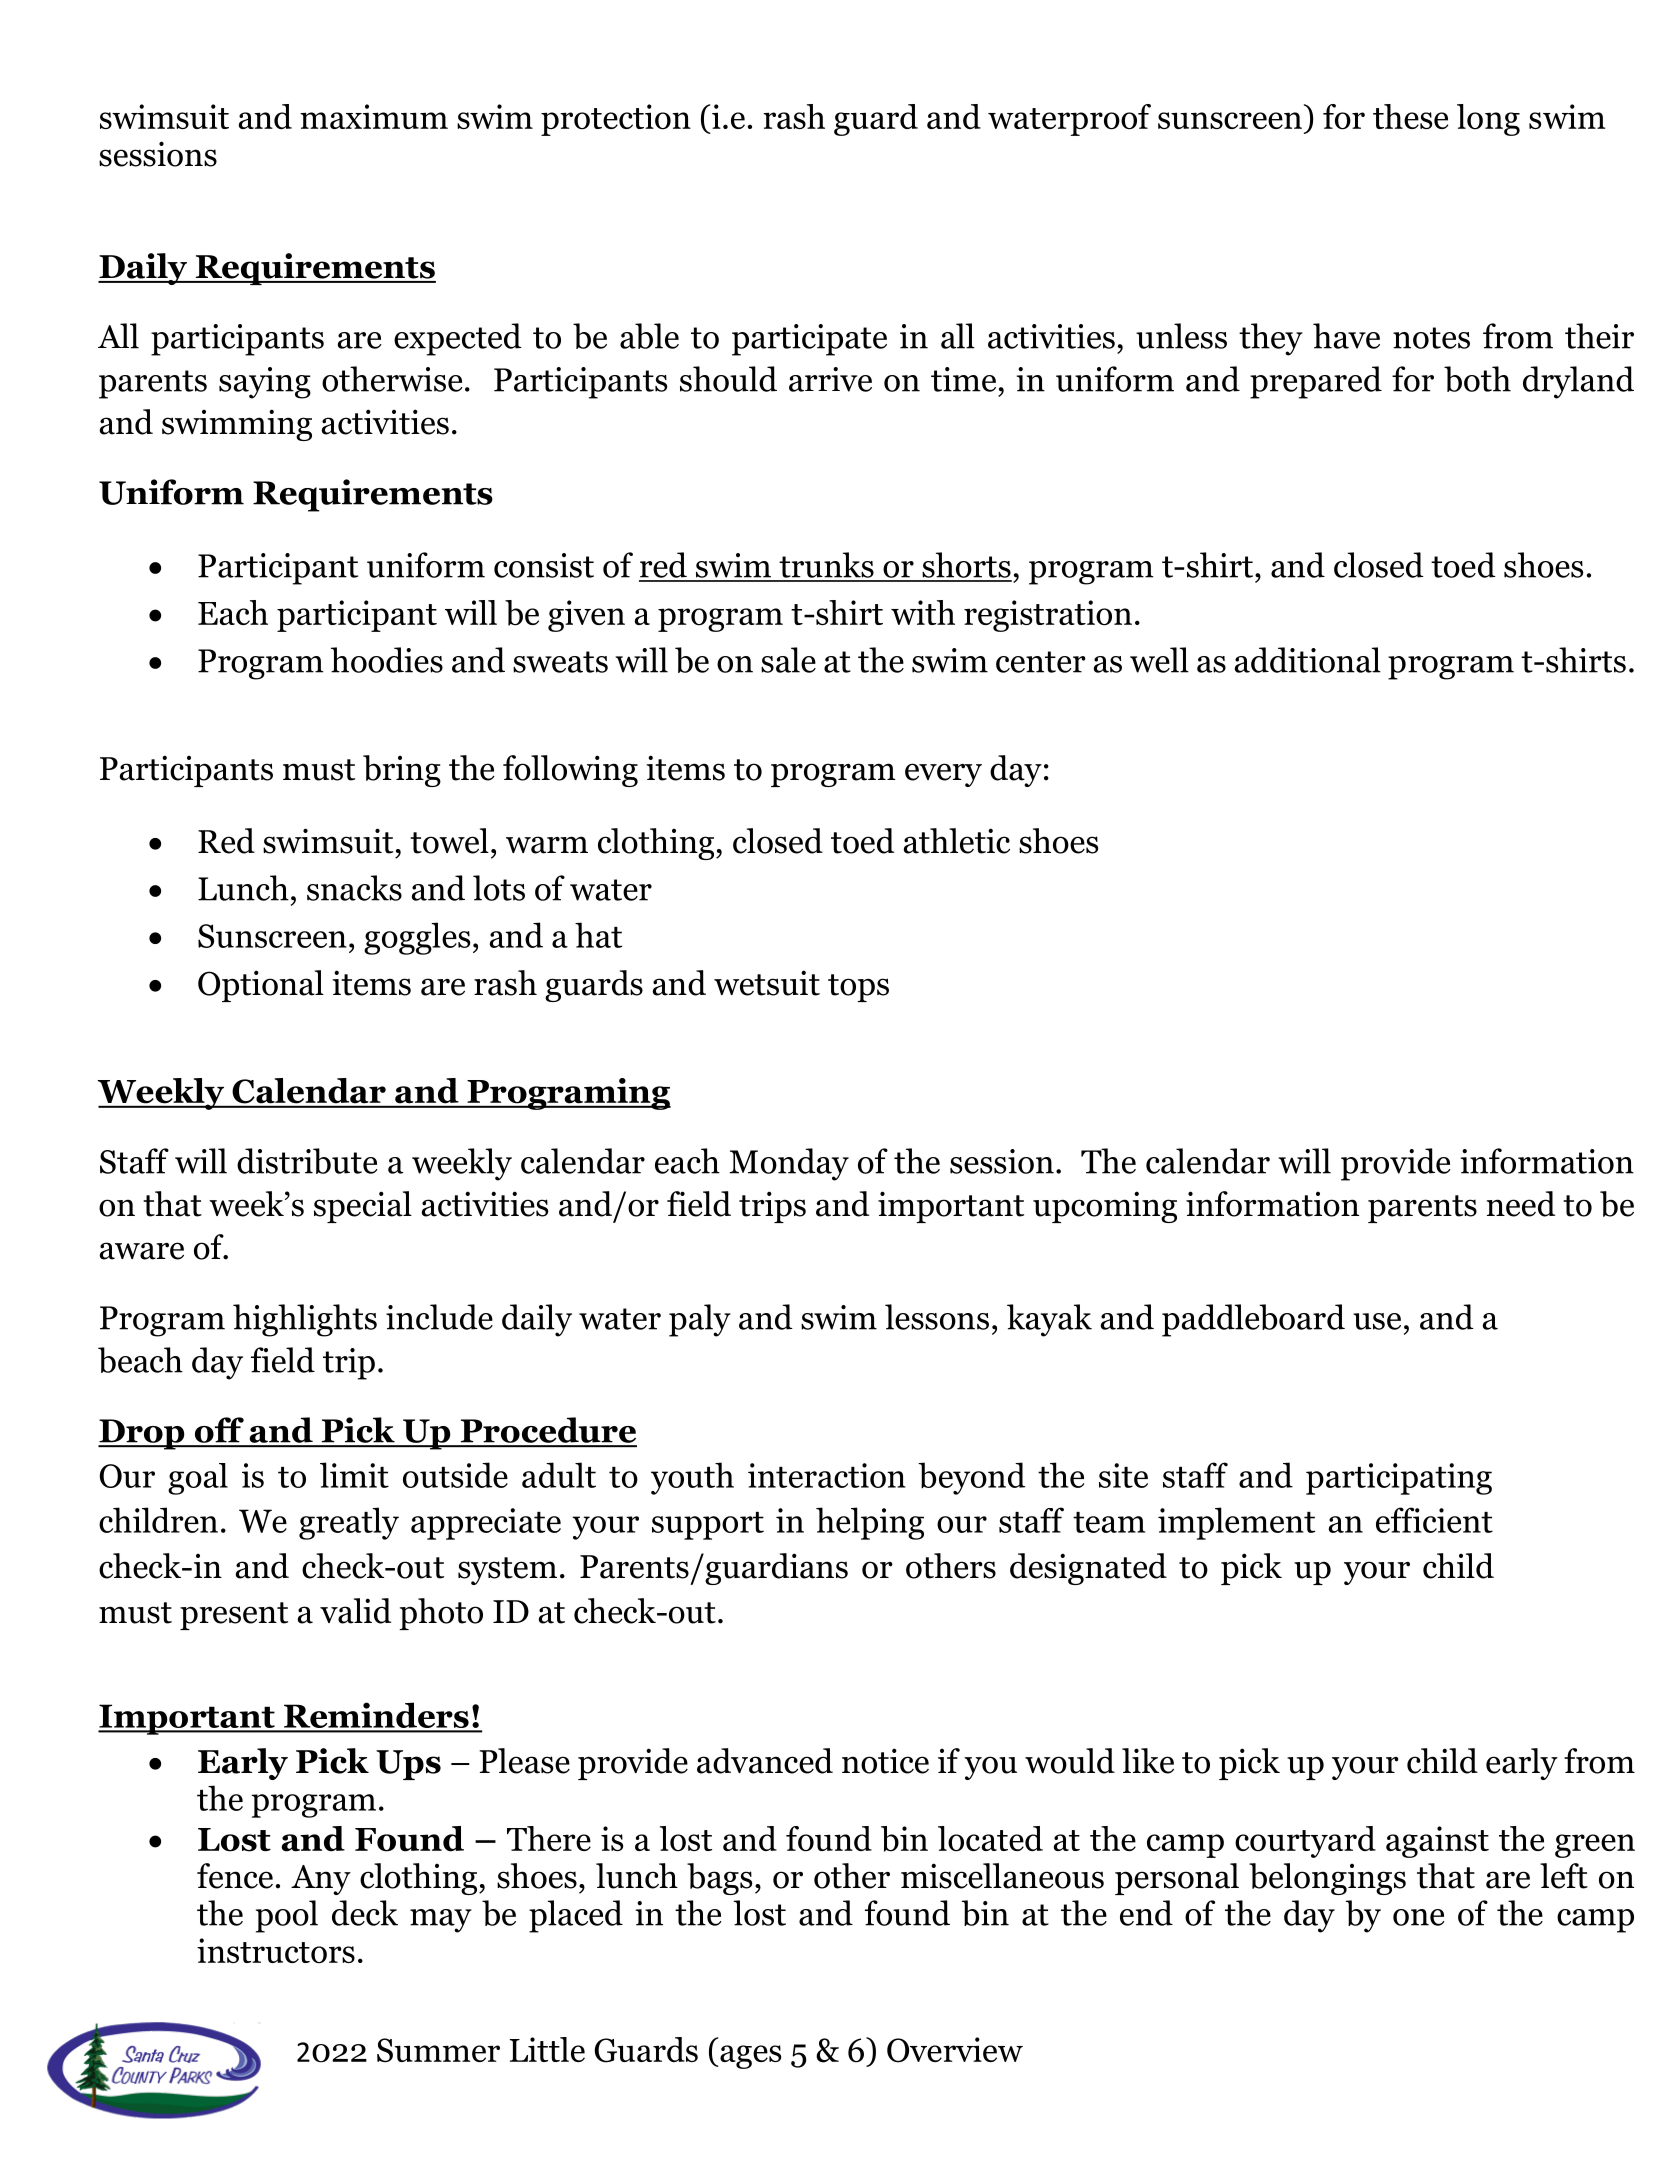  What do you see at coordinates (1308, 660) in the screenshot?
I see `additional` at bounding box center [1308, 660].
